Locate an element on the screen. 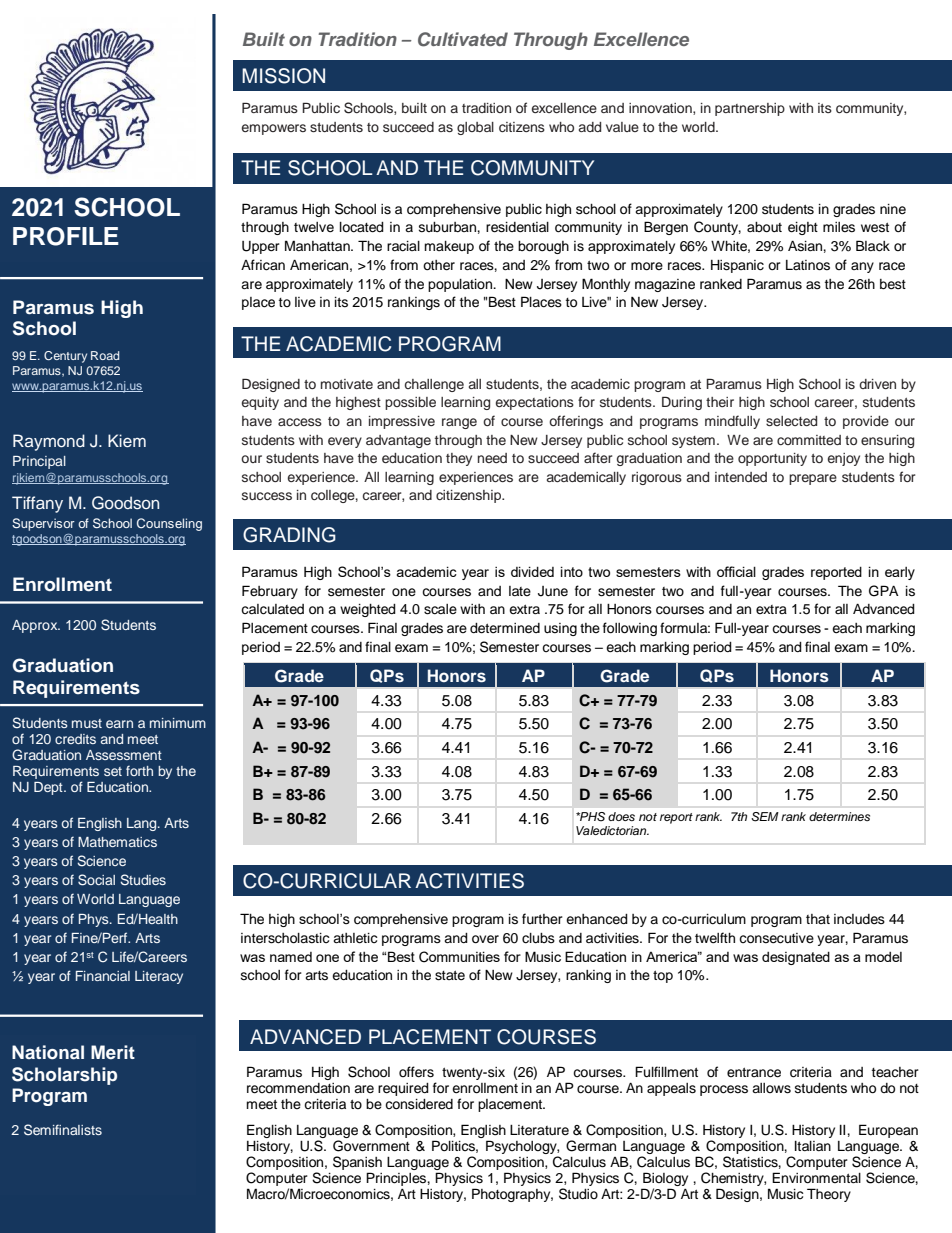  challenge is located at coordinates (434, 385).
